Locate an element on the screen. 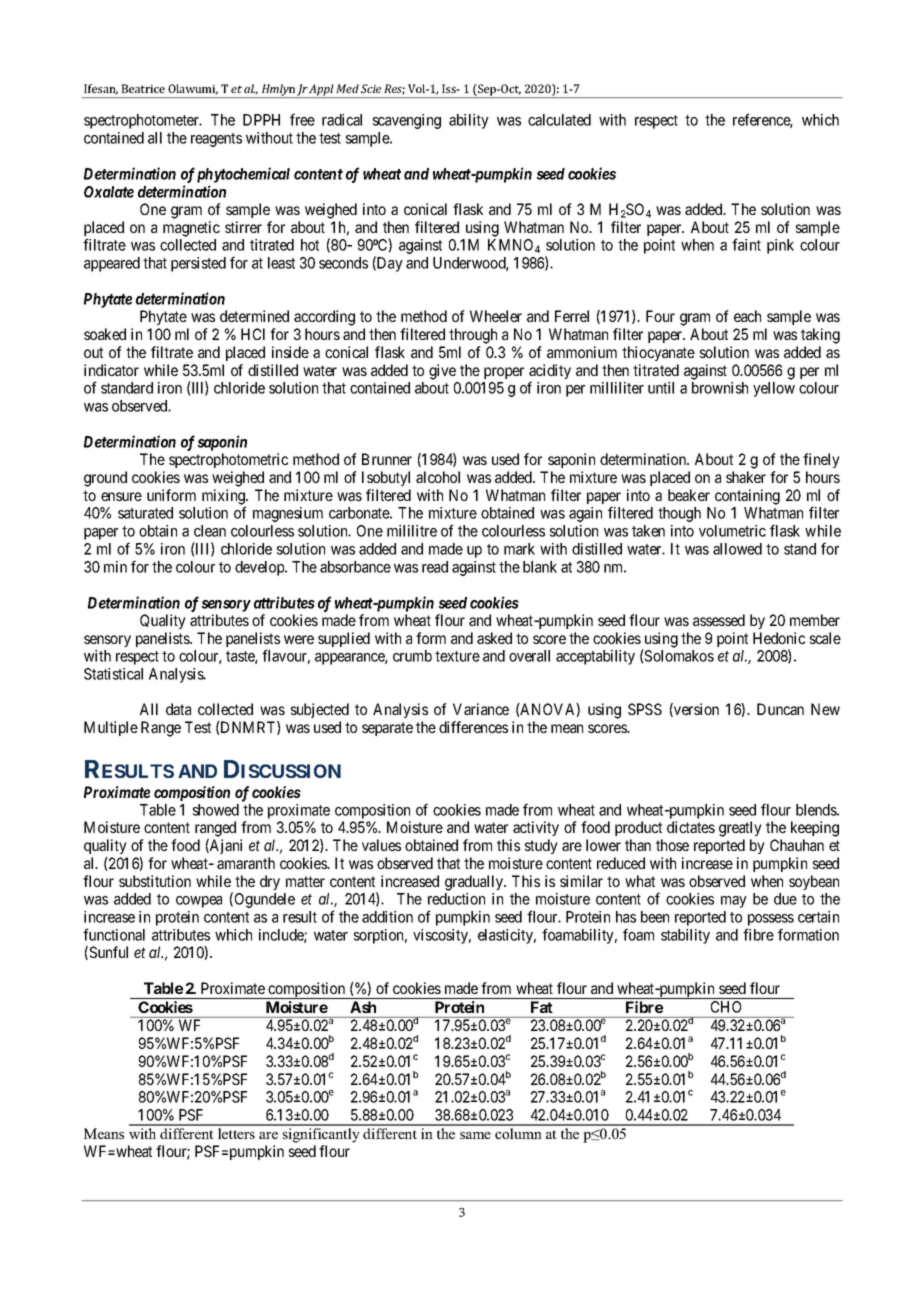  alcohol is located at coordinates (438, 477).
